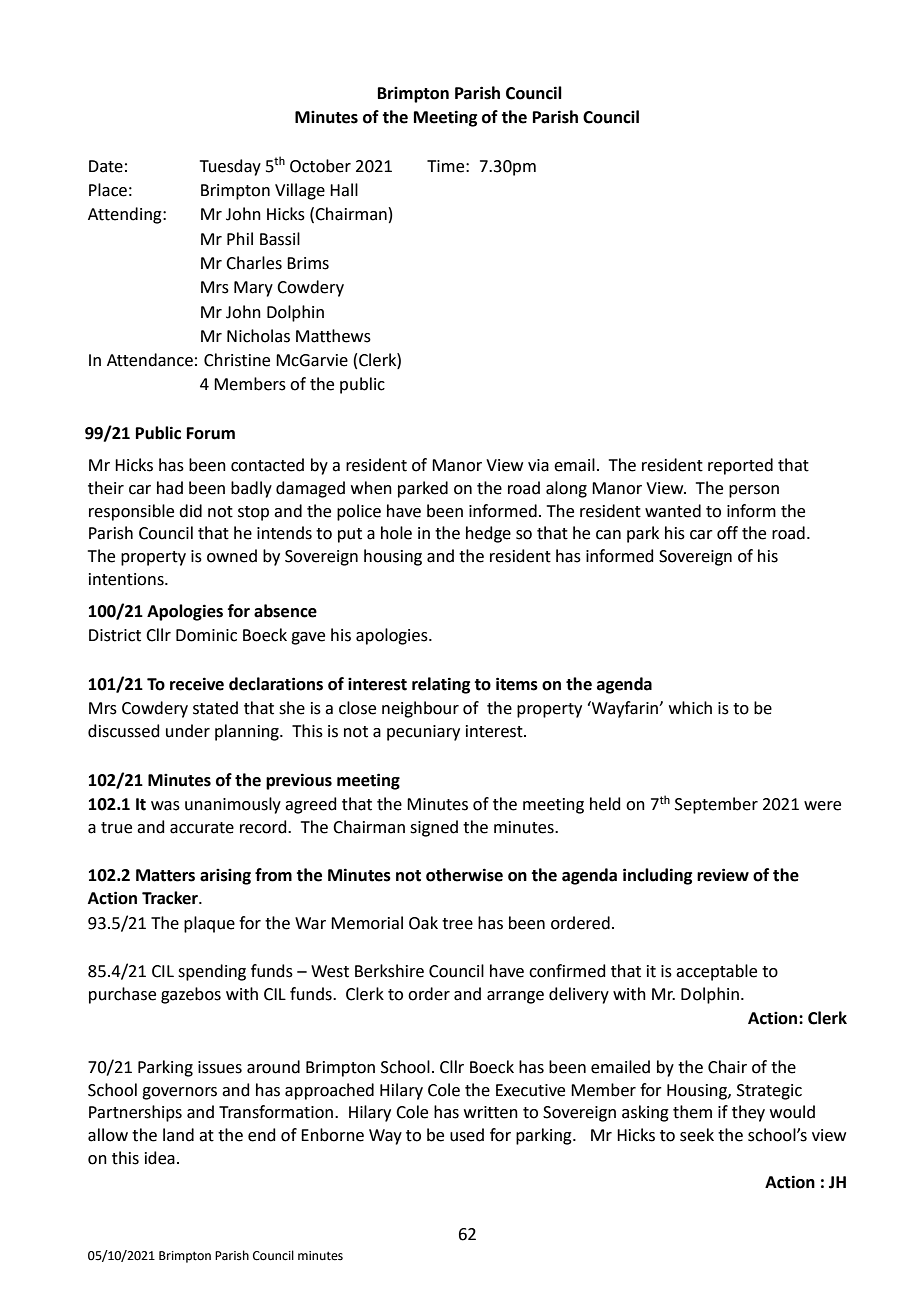 The height and width of the screenshot is (1308, 924). I want to click on person, so click(754, 491).
